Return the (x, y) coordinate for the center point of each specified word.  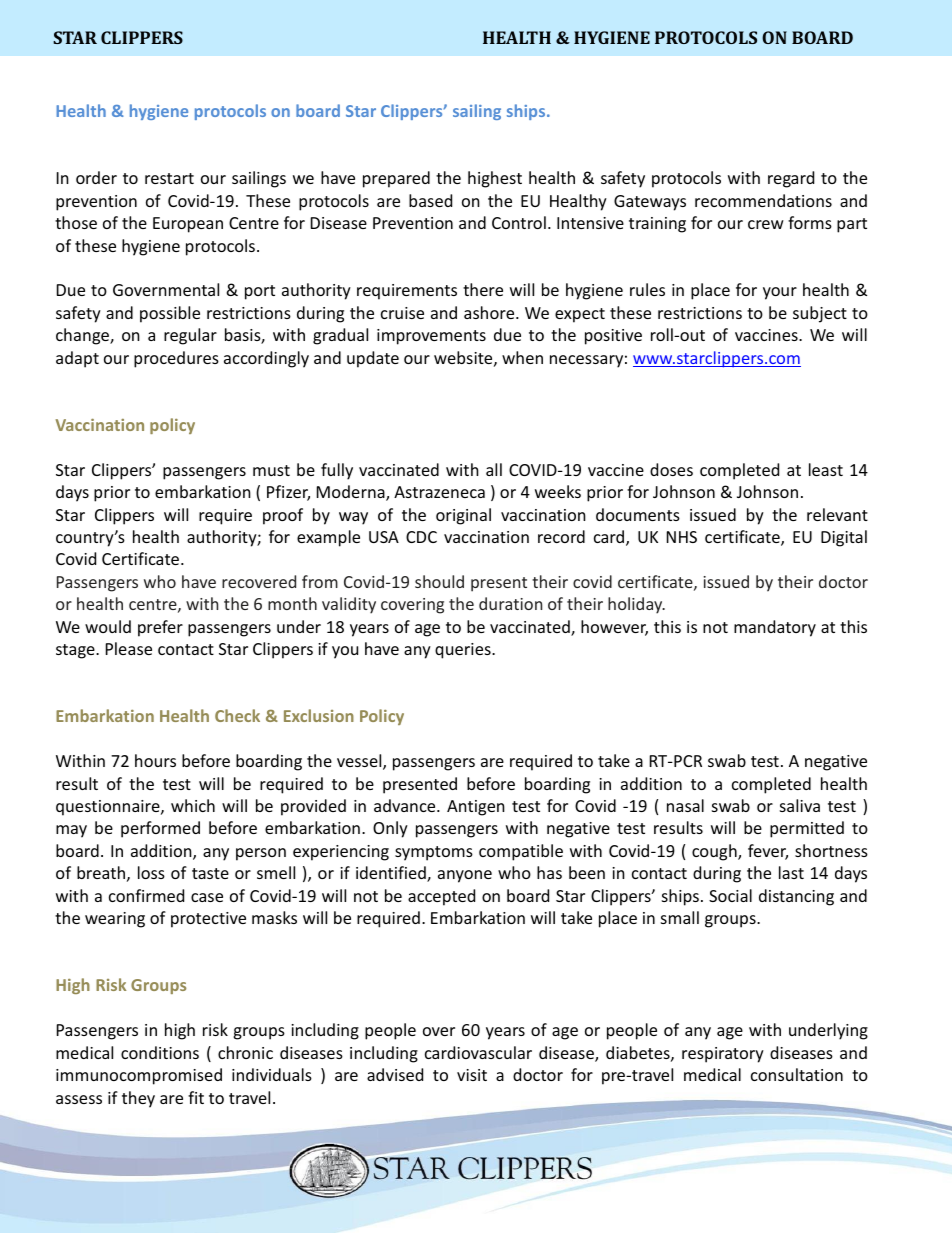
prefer (160, 628)
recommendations (763, 200)
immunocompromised (139, 1076)
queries (464, 651)
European (188, 225)
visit (472, 1075)
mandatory (775, 628)
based (430, 200)
